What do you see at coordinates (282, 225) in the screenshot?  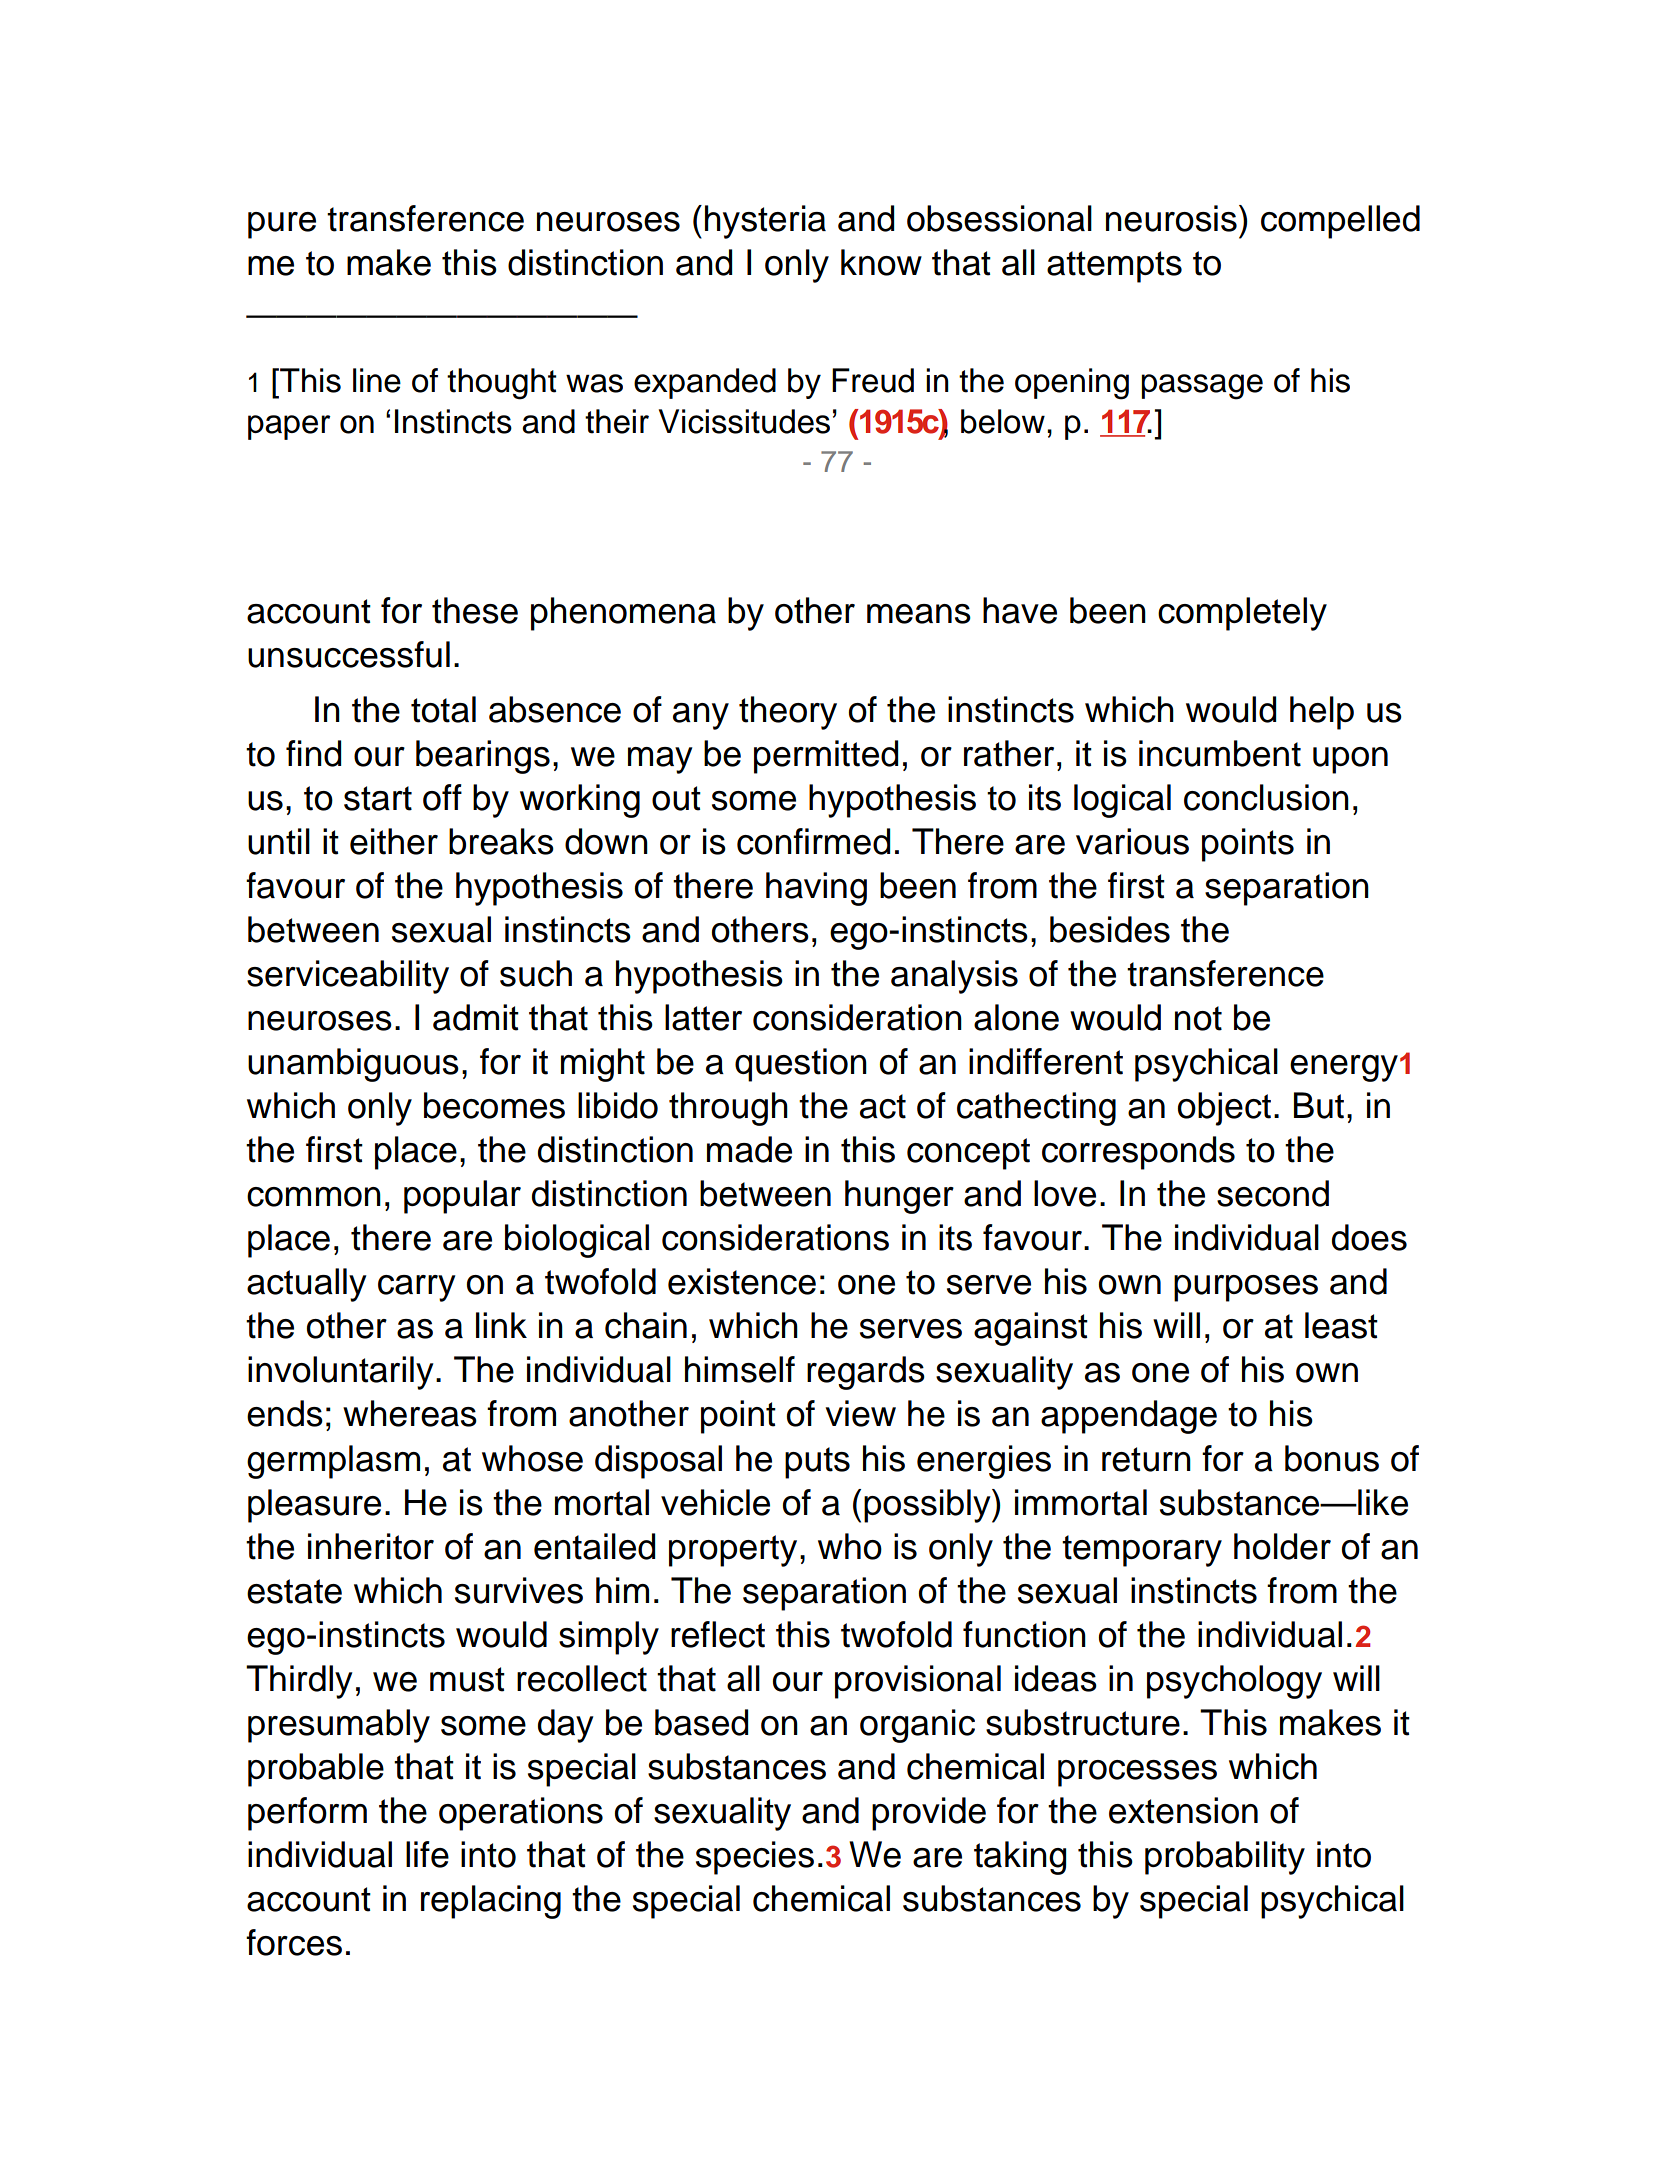 I see `pure` at bounding box center [282, 225].
